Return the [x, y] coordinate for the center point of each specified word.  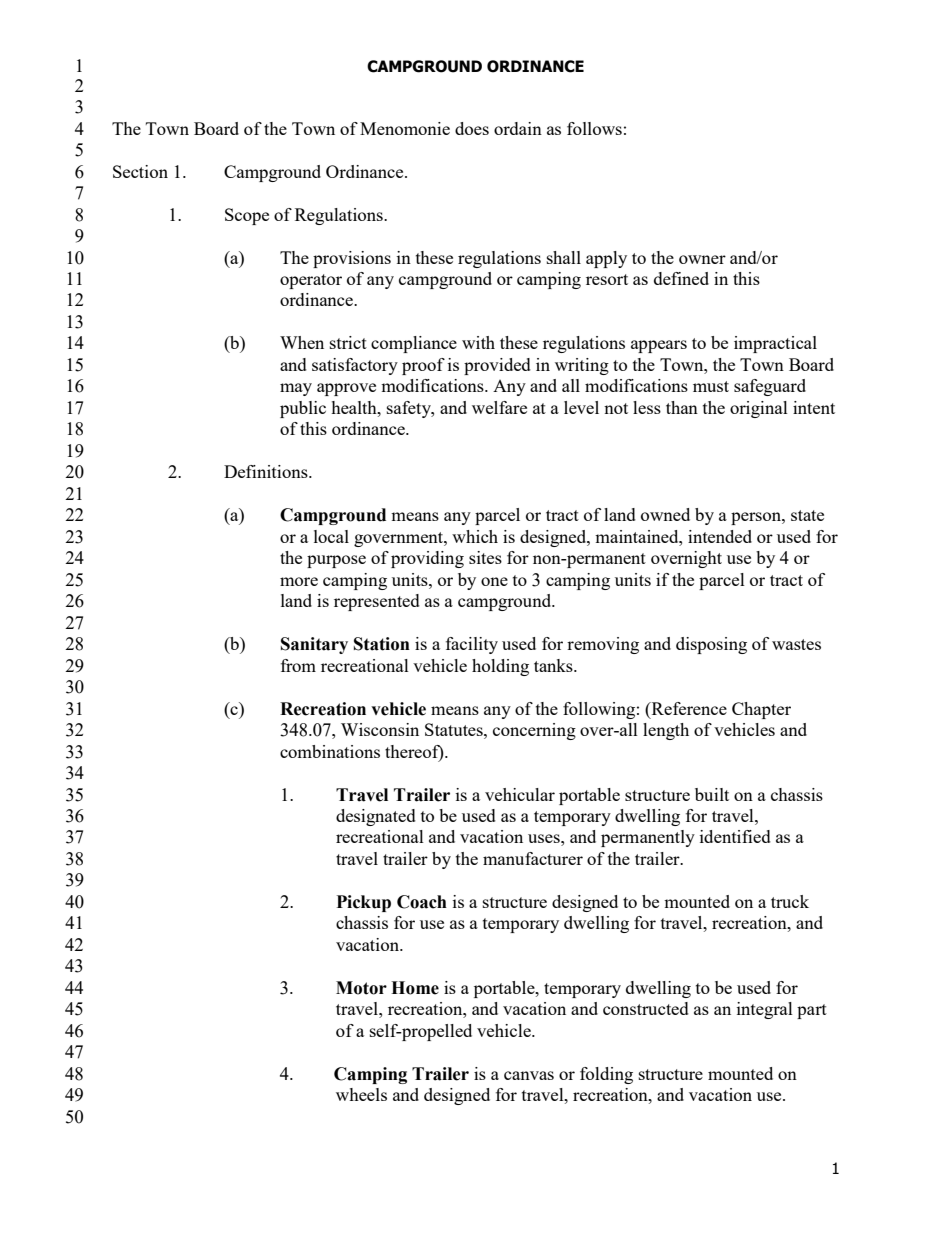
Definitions [267, 471]
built [712, 794]
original [759, 409]
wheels [361, 1094]
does [472, 128]
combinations [330, 751]
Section [140, 171]
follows [594, 128]
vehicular [520, 794]
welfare [499, 407]
